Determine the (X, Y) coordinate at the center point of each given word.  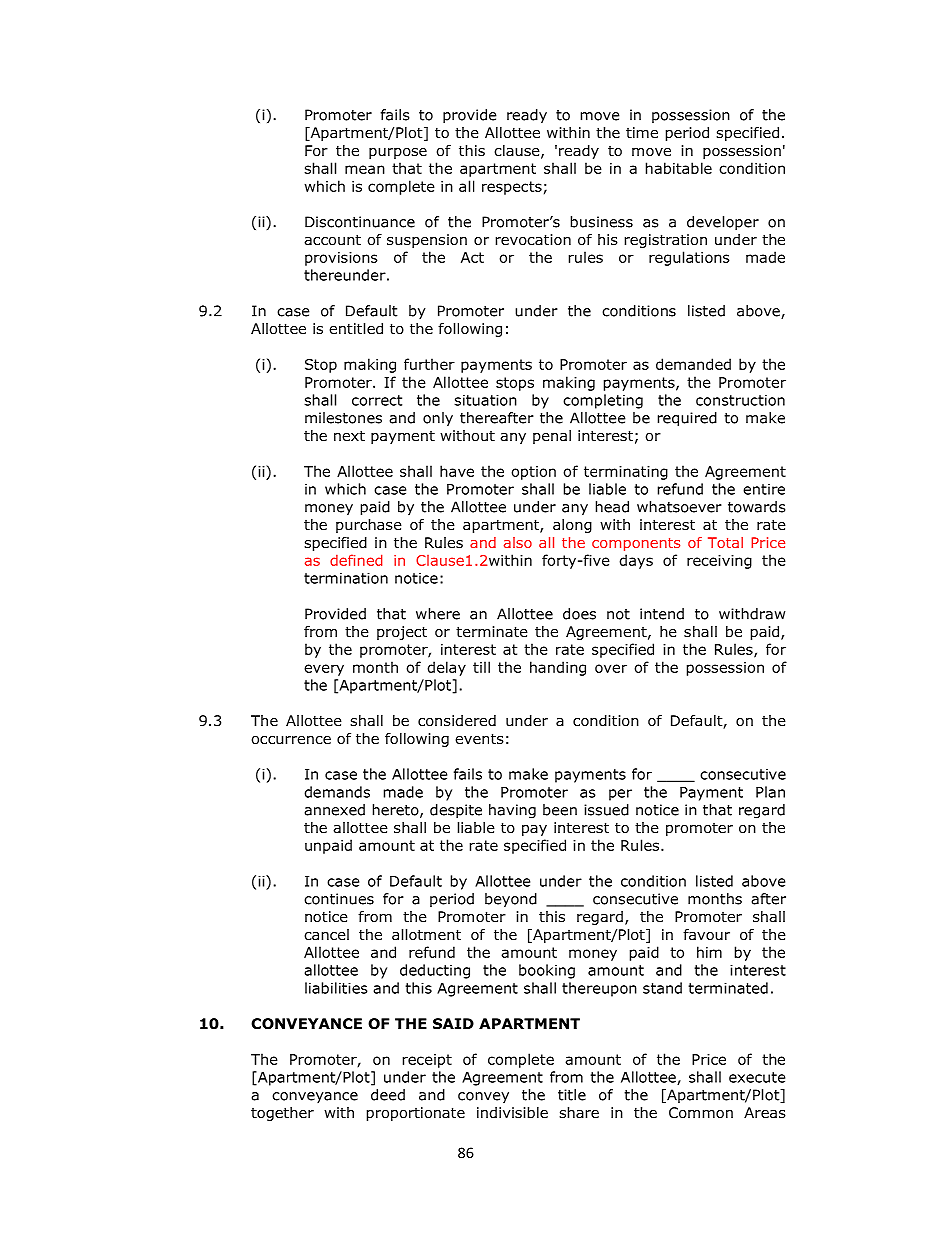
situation (485, 400)
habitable (679, 168)
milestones (343, 418)
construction (740, 400)
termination (346, 578)
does (579, 614)
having (512, 811)
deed (388, 1095)
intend (662, 614)
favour (706, 934)
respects (512, 188)
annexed (334, 810)
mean (365, 169)
